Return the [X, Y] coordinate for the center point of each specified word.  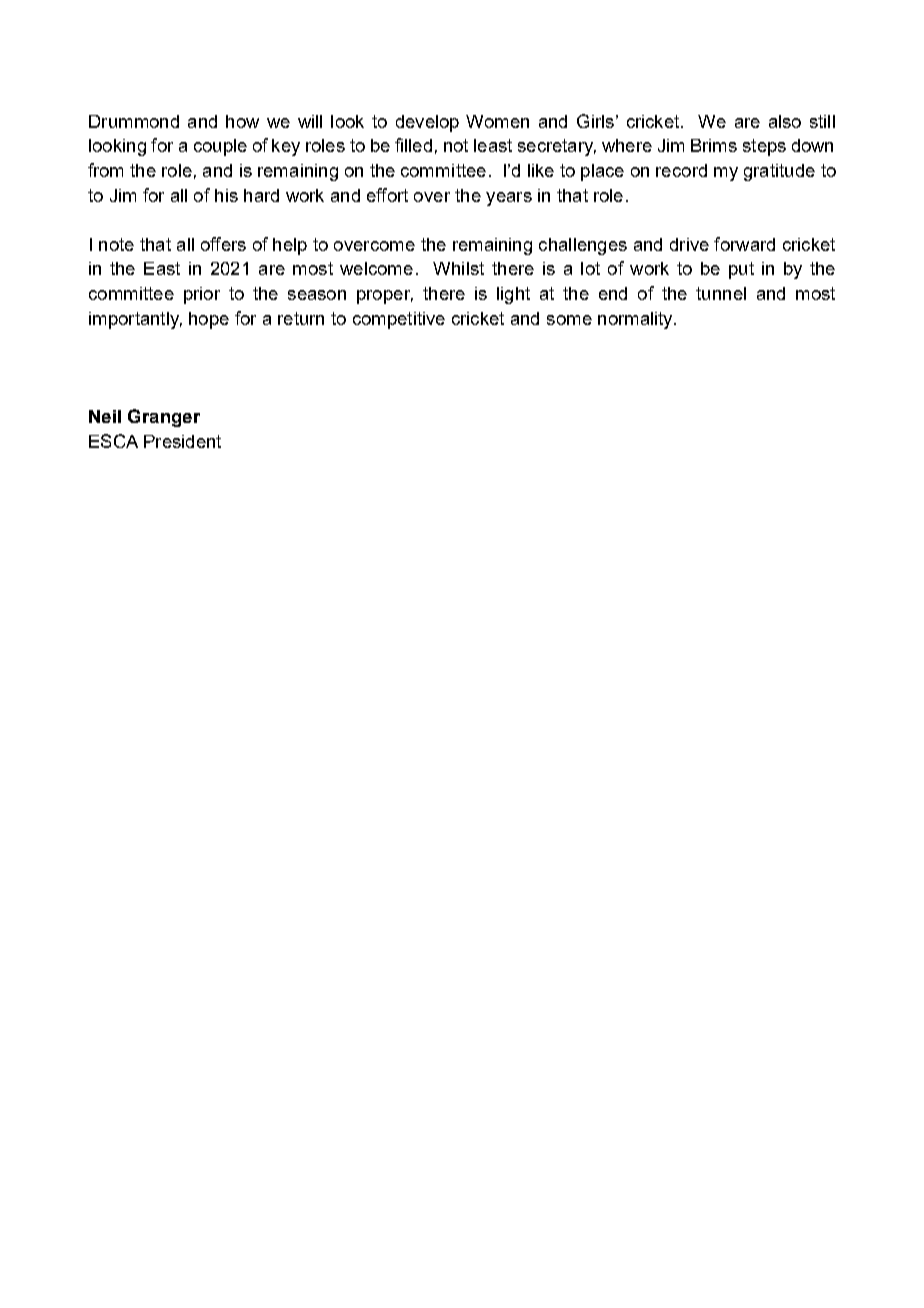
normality [636, 320]
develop [427, 123]
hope [209, 320]
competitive [399, 320]
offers [223, 244]
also [785, 121]
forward [744, 244]
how [242, 121]
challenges [583, 246]
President [182, 441]
